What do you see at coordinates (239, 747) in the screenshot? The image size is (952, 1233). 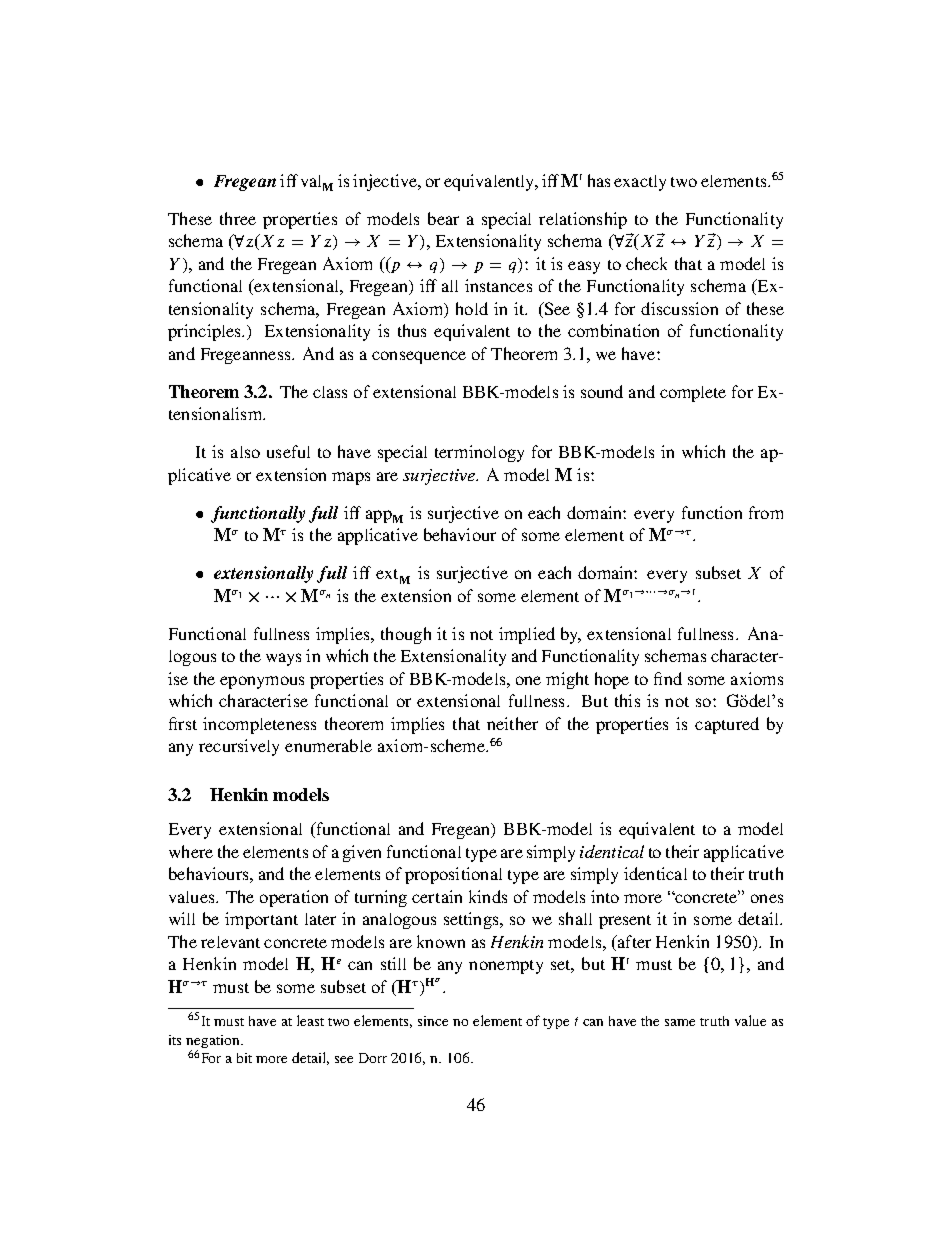 I see `recursively` at bounding box center [239, 747].
